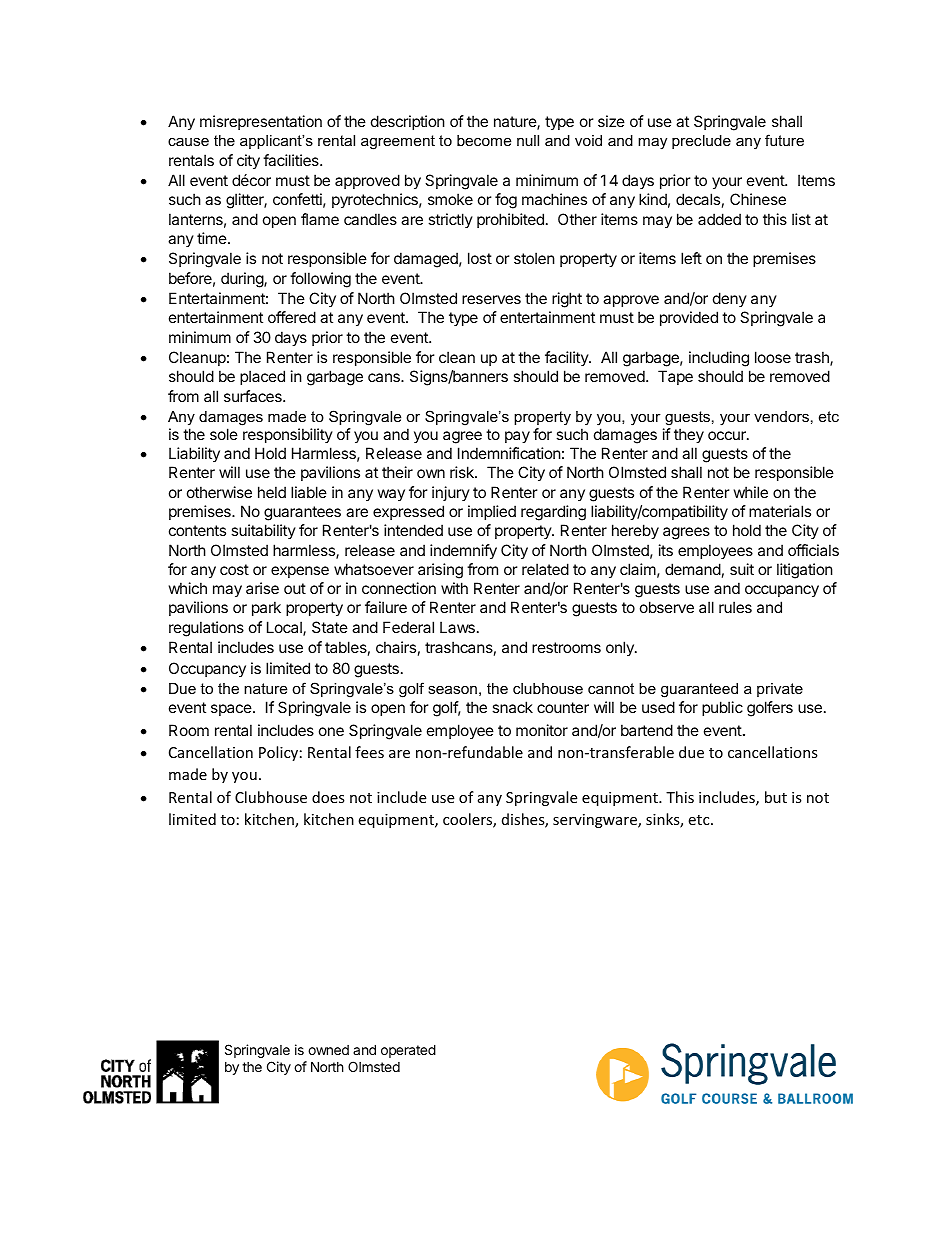 The image size is (952, 1233). Describe the element at coordinates (701, 142) in the screenshot. I see `preclude` at that location.
